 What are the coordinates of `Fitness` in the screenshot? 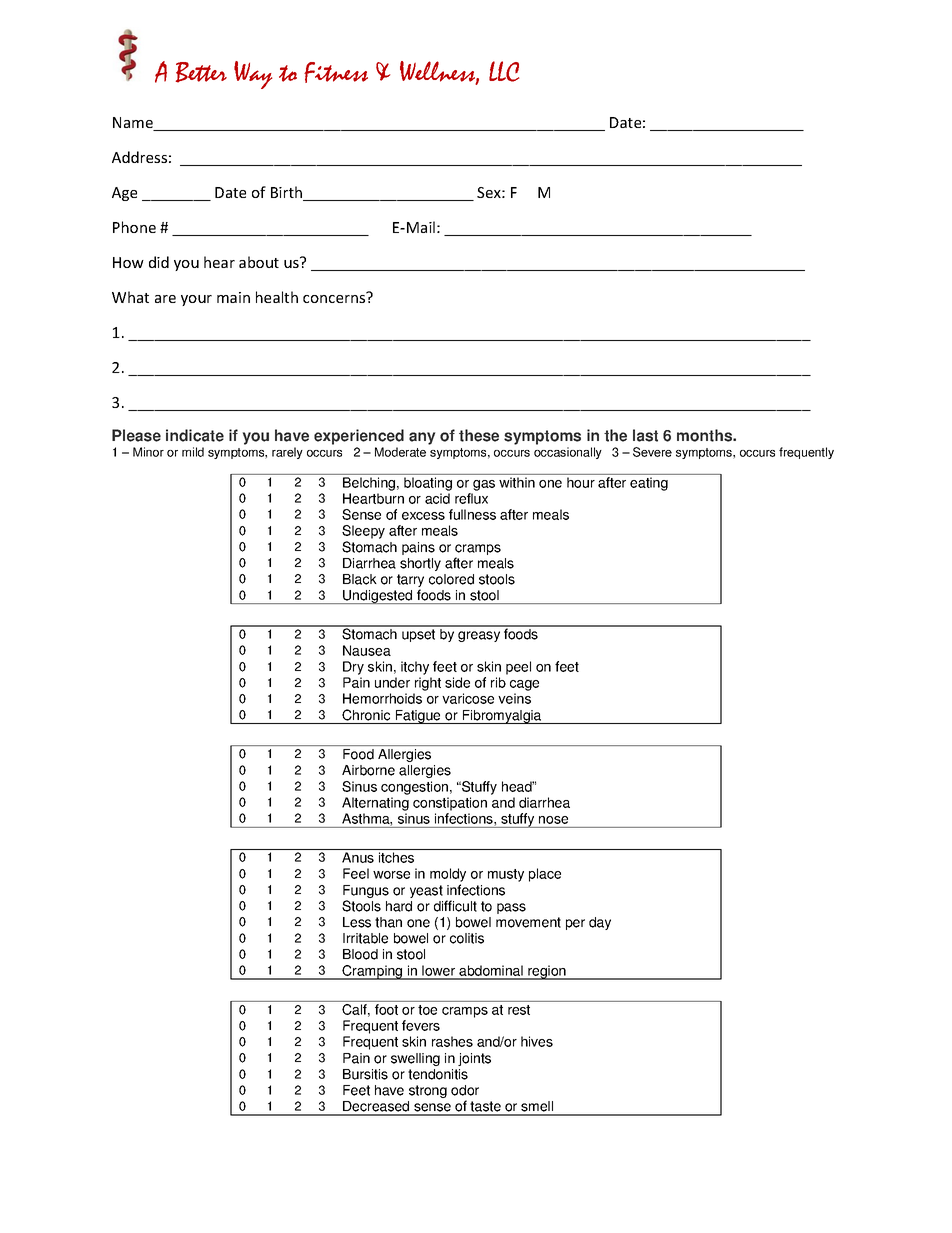 It's located at (336, 72).
